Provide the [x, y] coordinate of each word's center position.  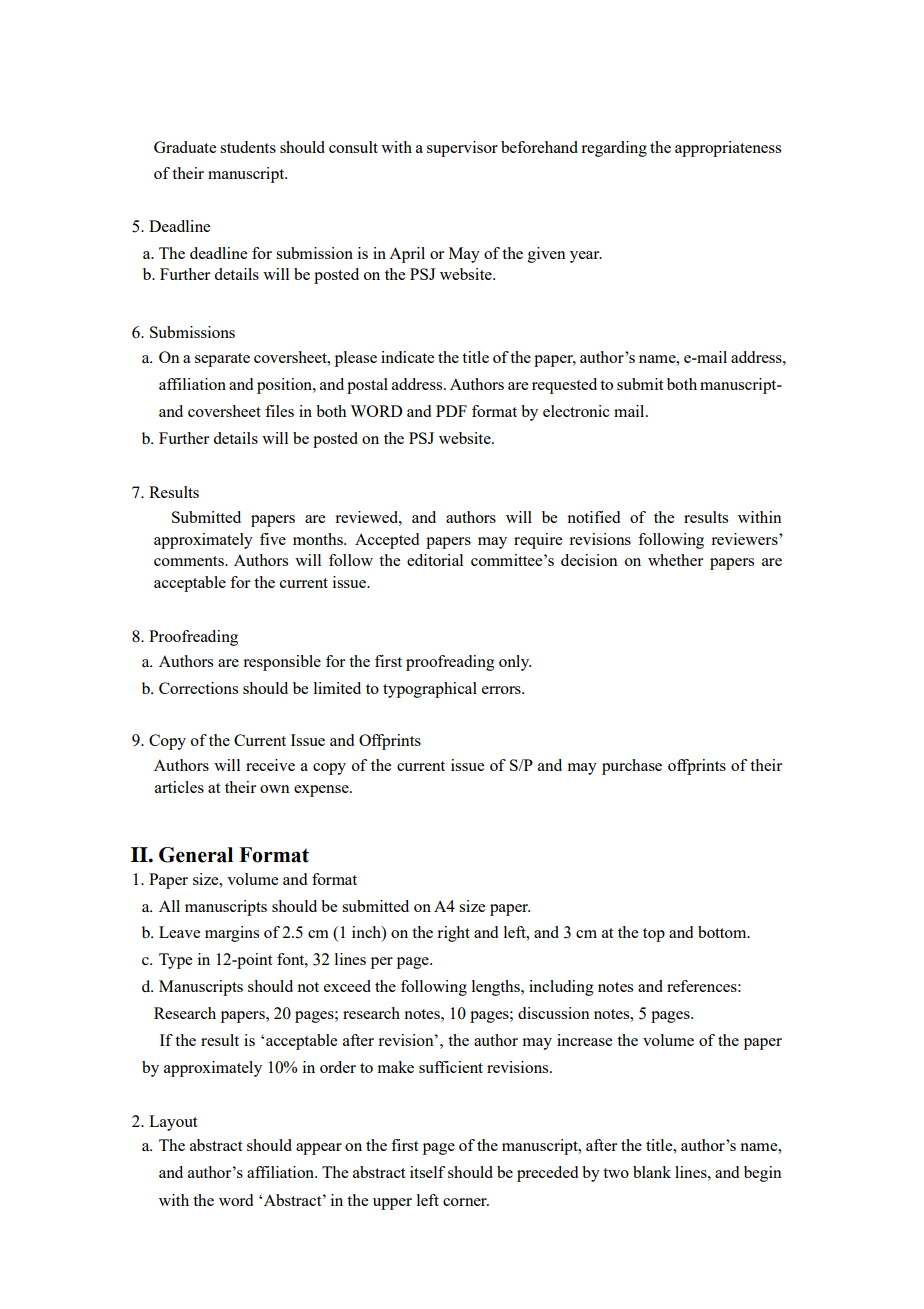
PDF [451, 411]
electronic [576, 411]
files [279, 411]
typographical [430, 690]
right [453, 934]
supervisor [462, 149]
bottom [723, 932]
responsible [282, 663]
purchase [632, 767]
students [248, 147]
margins [232, 934]
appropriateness [728, 149]
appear [319, 1149]
